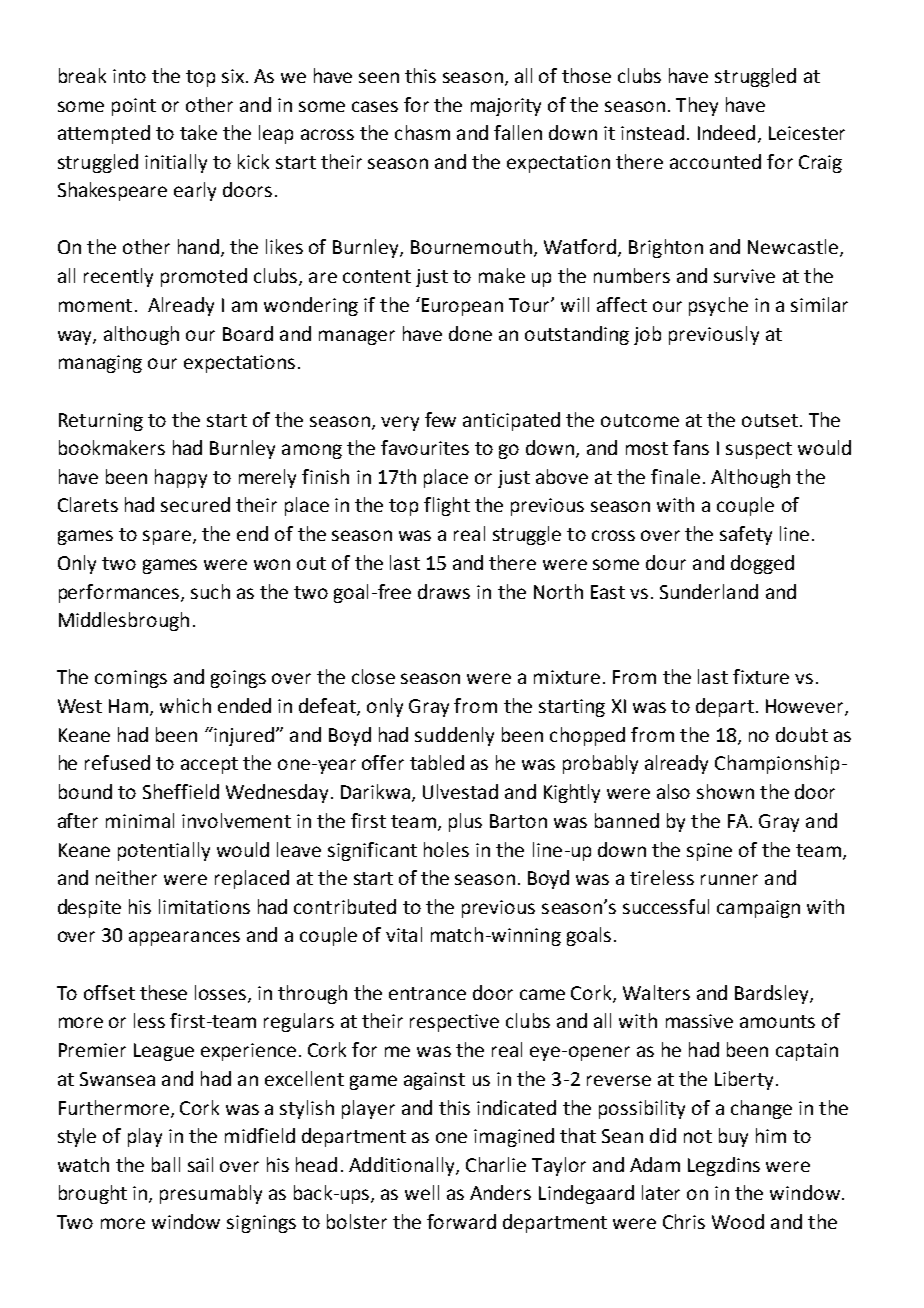 This image has width=924, height=1308. What do you see at coordinates (427, 993) in the image?
I see `entrance` at bounding box center [427, 993].
